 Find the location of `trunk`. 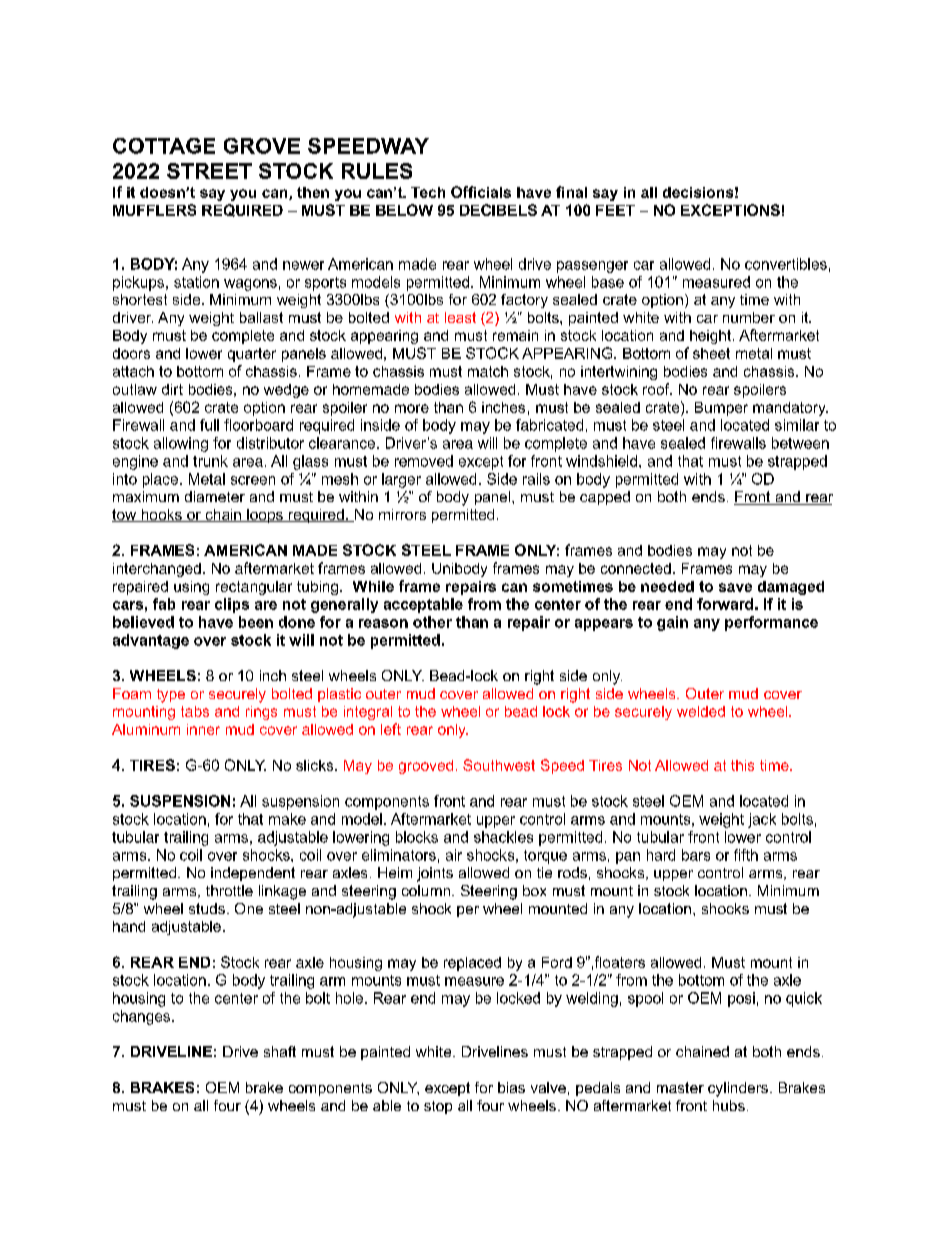

trunk is located at coordinates (210, 461).
